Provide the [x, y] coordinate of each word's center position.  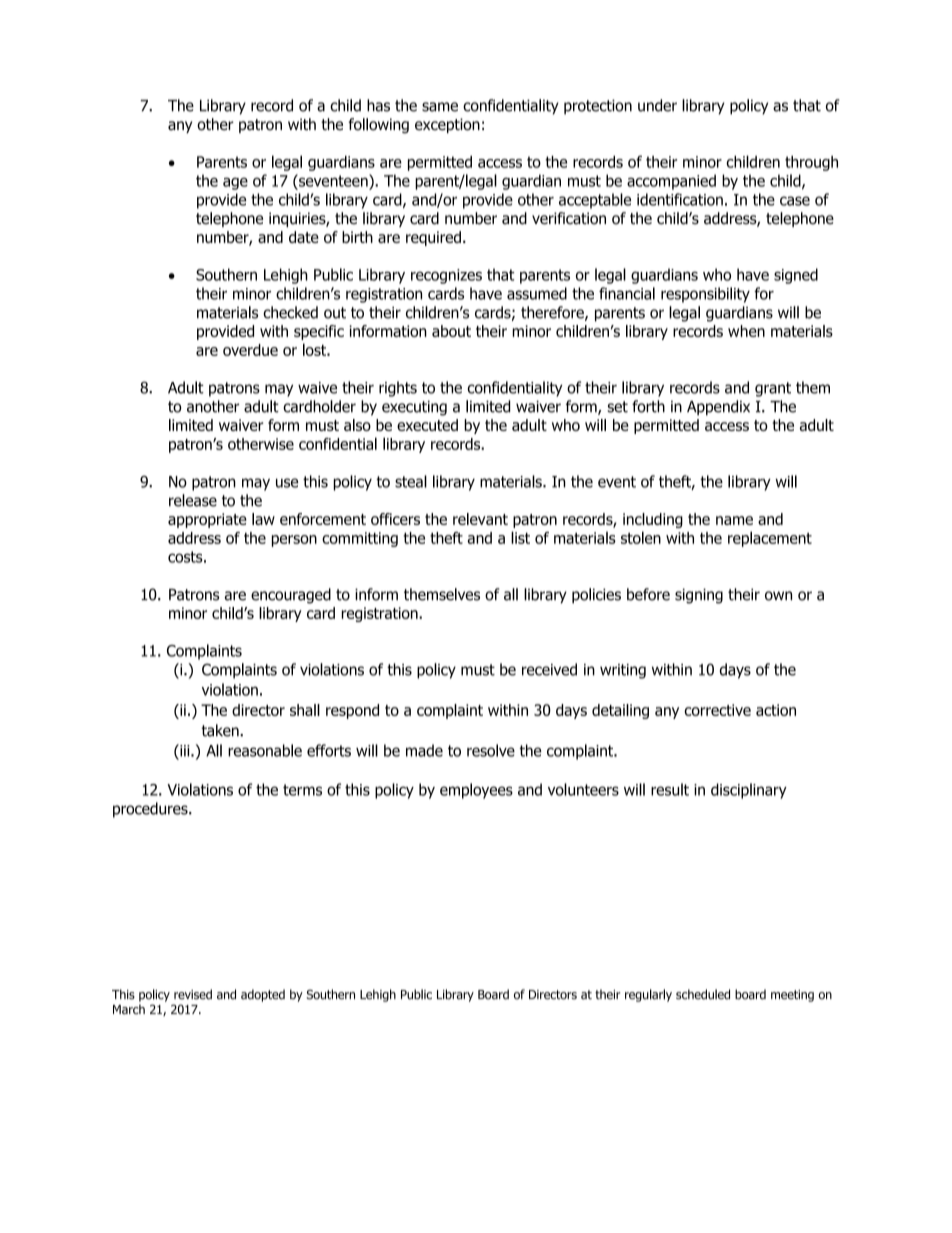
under [657, 105]
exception [447, 125]
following [379, 126]
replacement [770, 539]
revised [193, 994]
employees [476, 791]
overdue [250, 350]
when [746, 331]
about [451, 331]
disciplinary [749, 791]
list [520, 537]
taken [221, 730]
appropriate [207, 520]
